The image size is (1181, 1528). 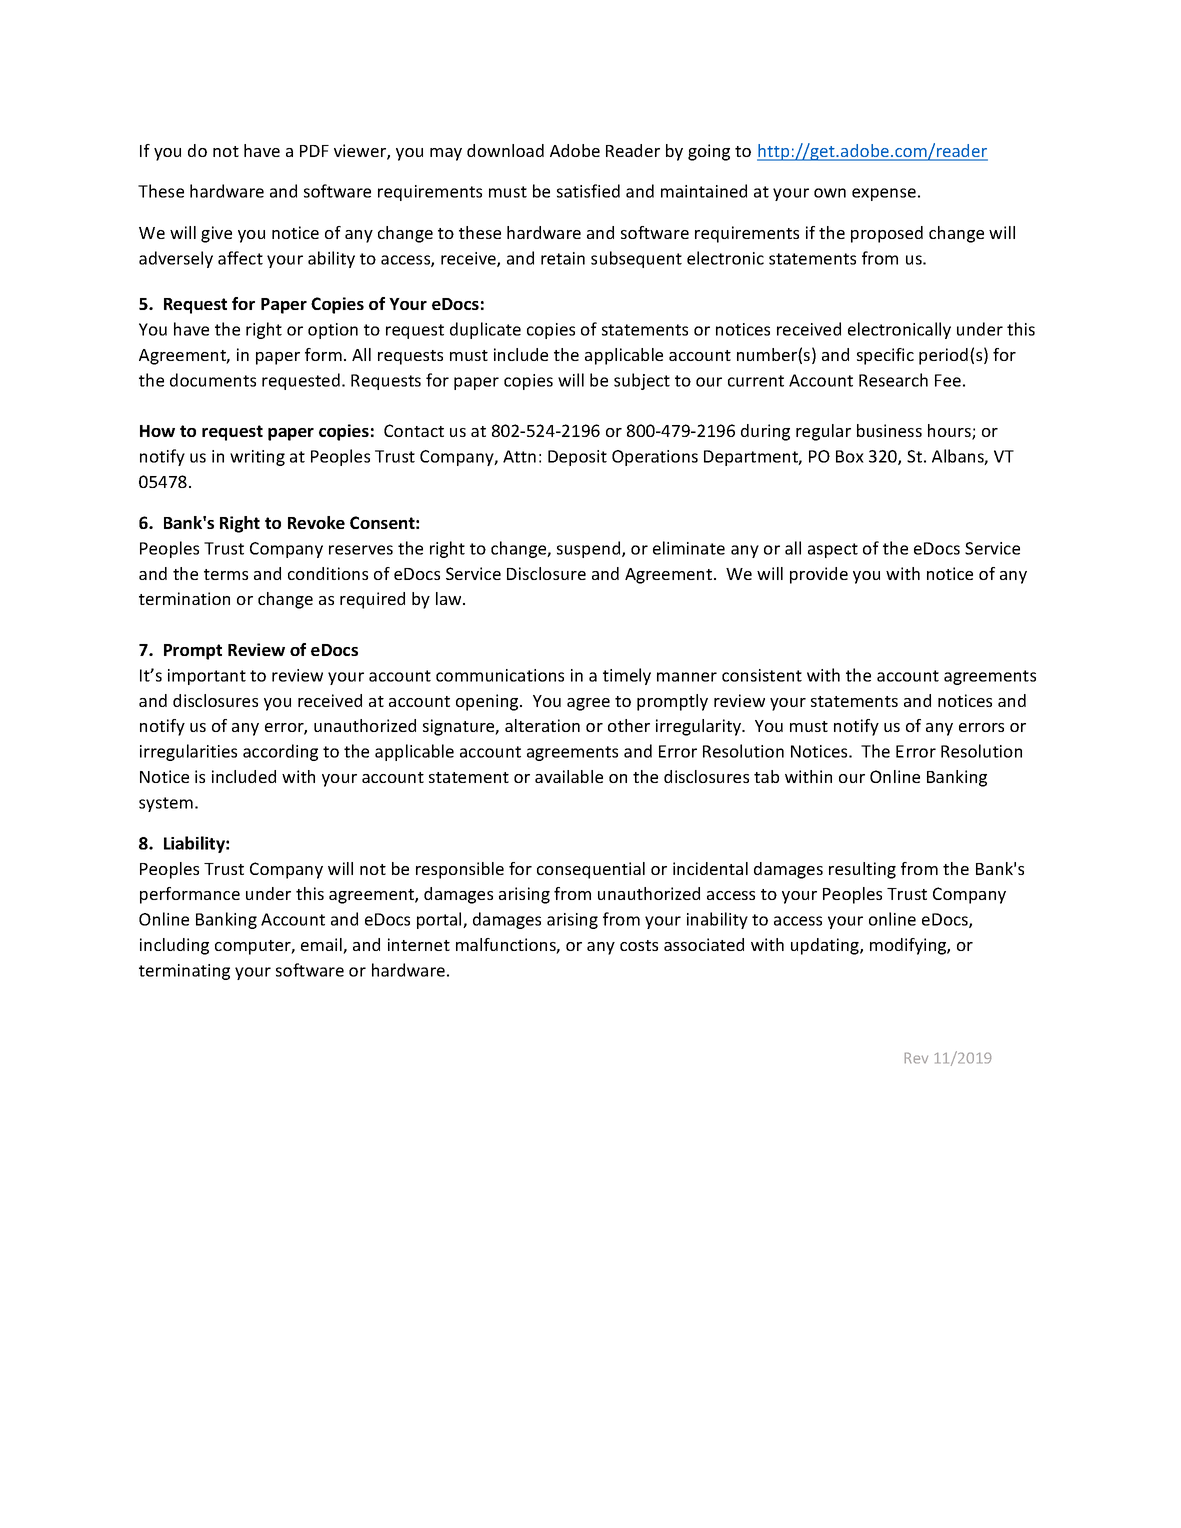 What do you see at coordinates (588, 191) in the screenshot?
I see `satisfied` at bounding box center [588, 191].
